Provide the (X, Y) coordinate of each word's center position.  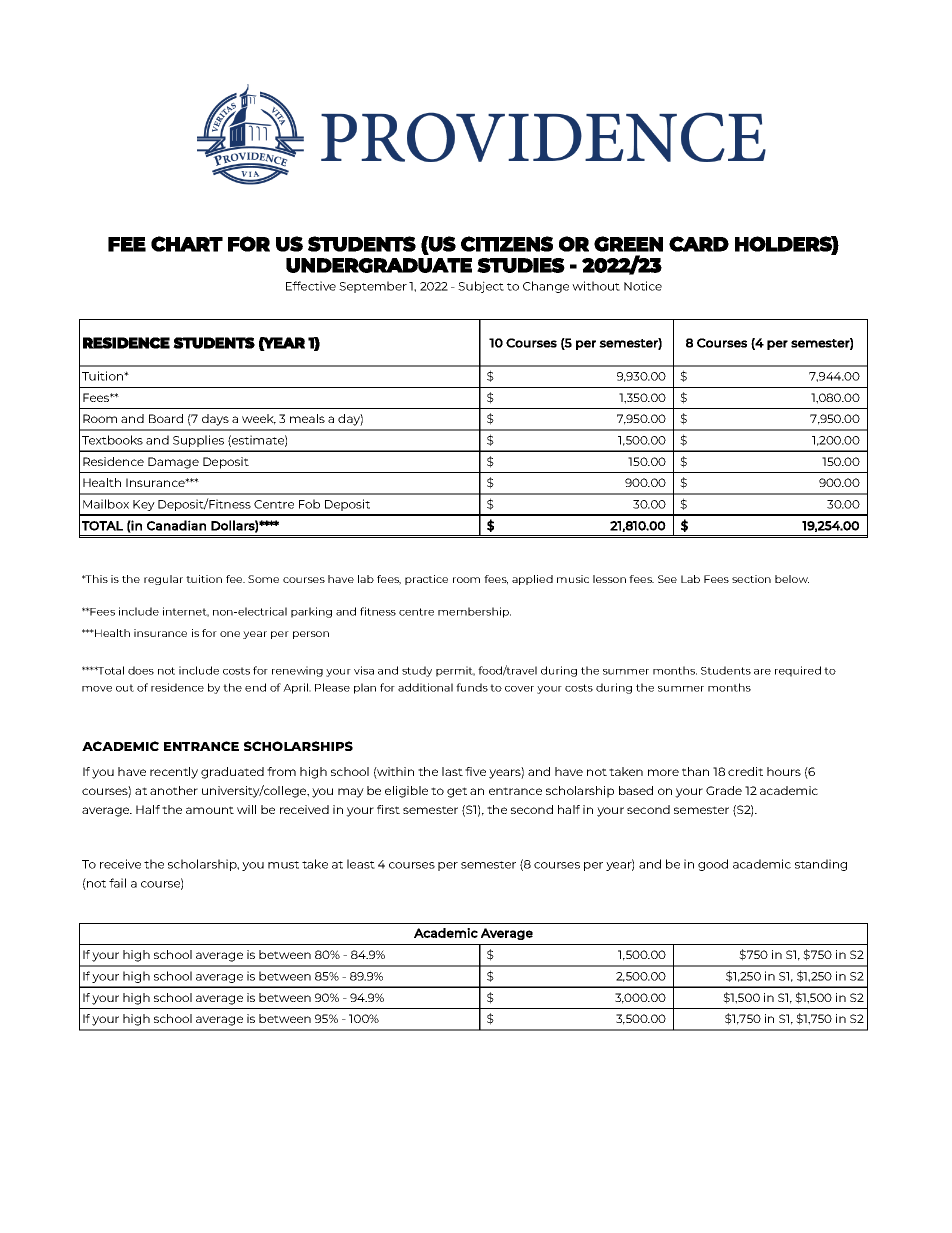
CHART (187, 244)
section (751, 579)
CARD (699, 244)
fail (117, 883)
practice (426, 580)
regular (163, 580)
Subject (481, 287)
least (361, 864)
